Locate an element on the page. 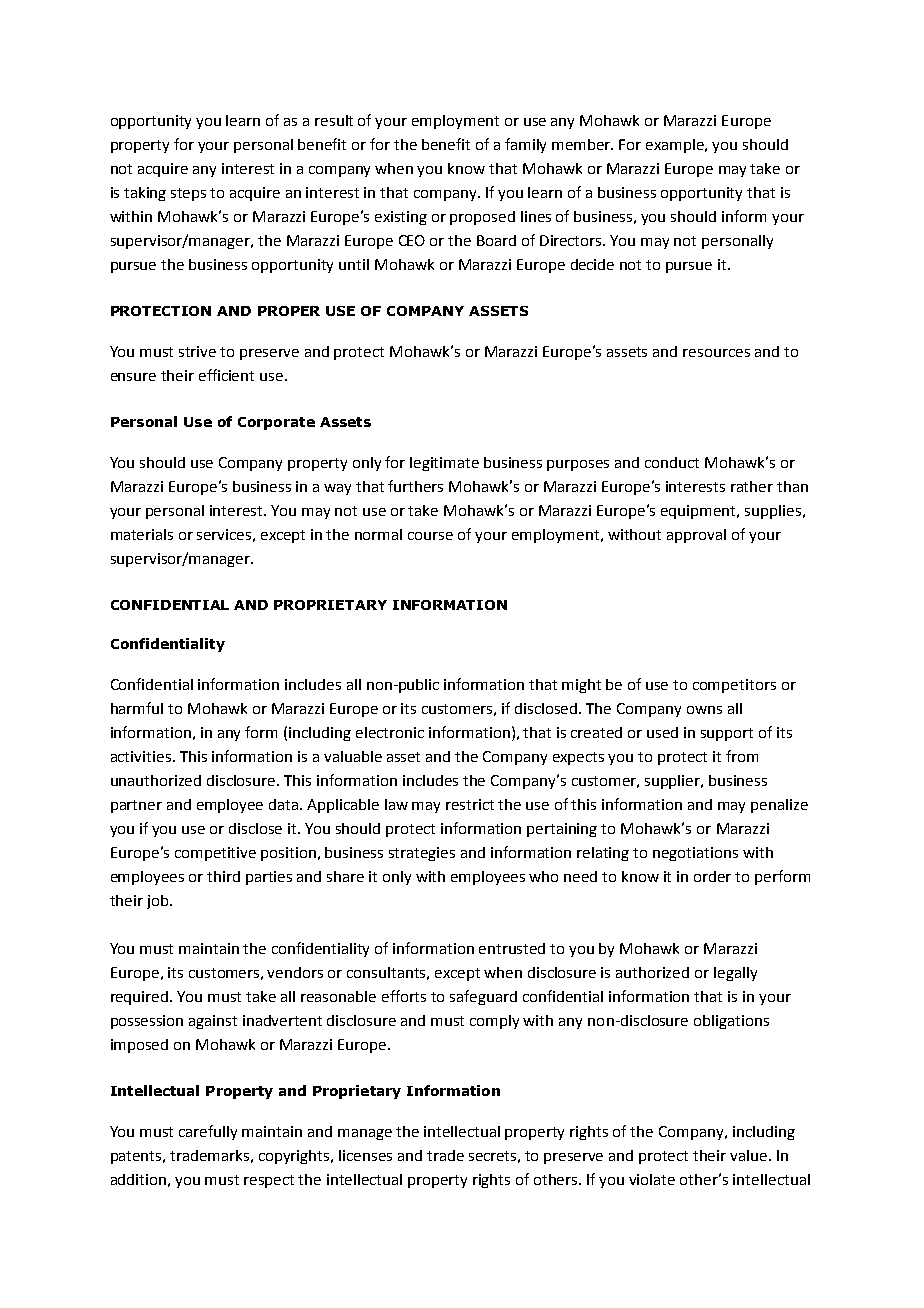  carefully is located at coordinates (208, 1132).
